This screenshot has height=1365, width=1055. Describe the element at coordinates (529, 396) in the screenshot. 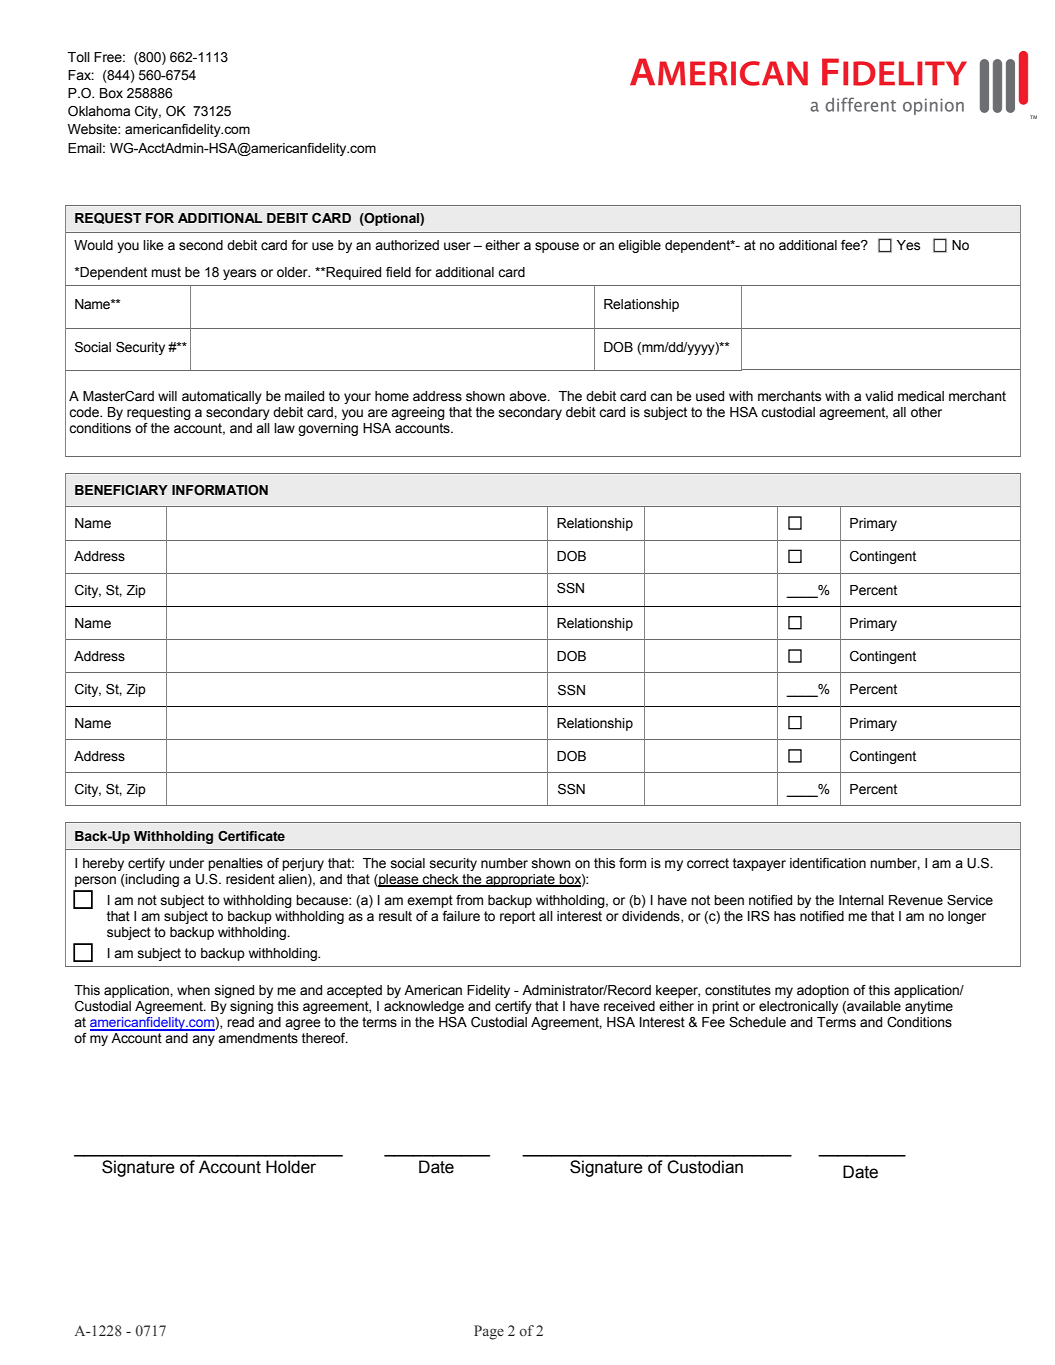

I see `above` at that location.
